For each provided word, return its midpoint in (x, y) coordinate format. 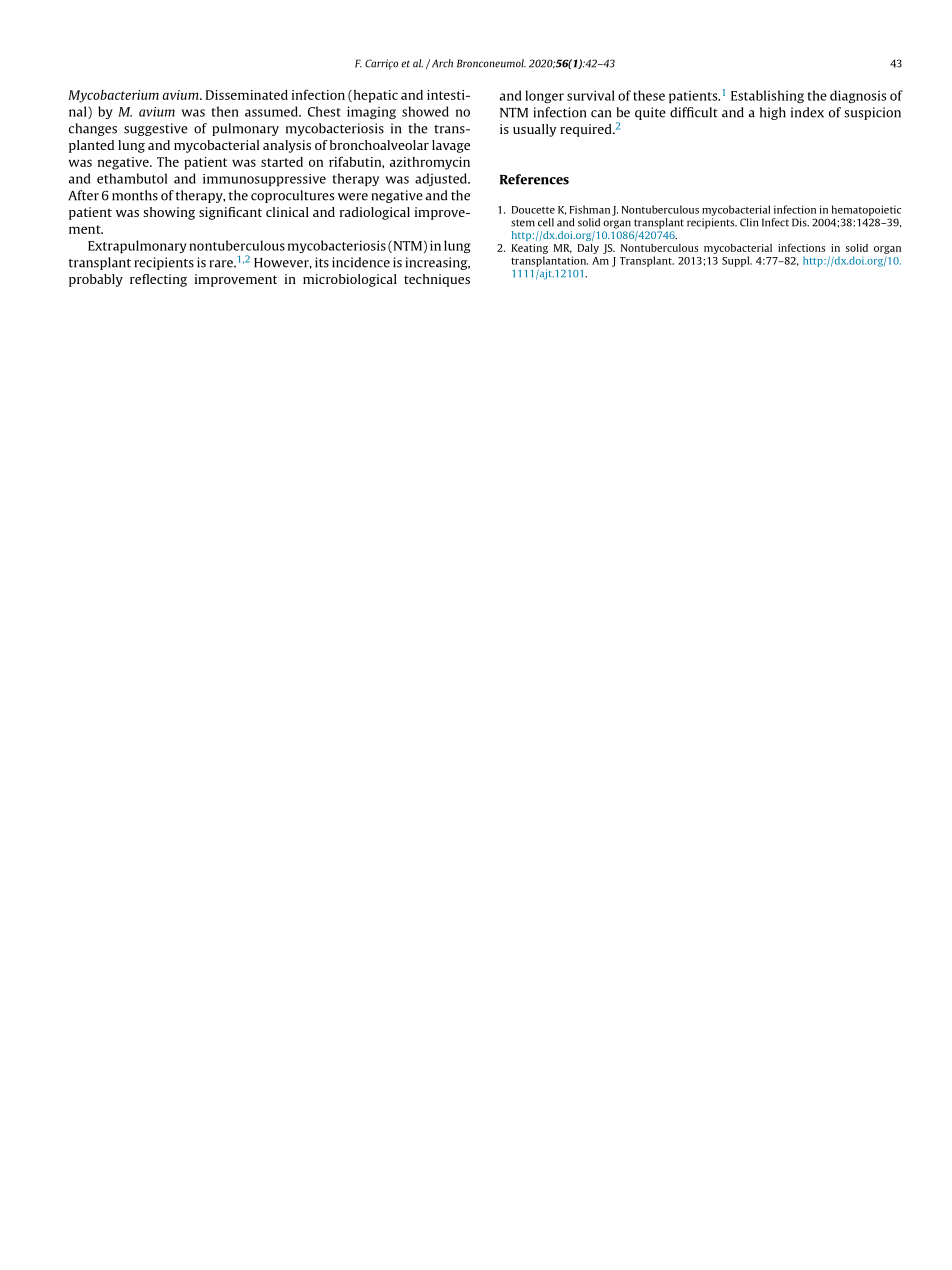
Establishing (767, 96)
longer (544, 96)
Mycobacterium (113, 96)
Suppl (737, 261)
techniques (437, 280)
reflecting (158, 280)
